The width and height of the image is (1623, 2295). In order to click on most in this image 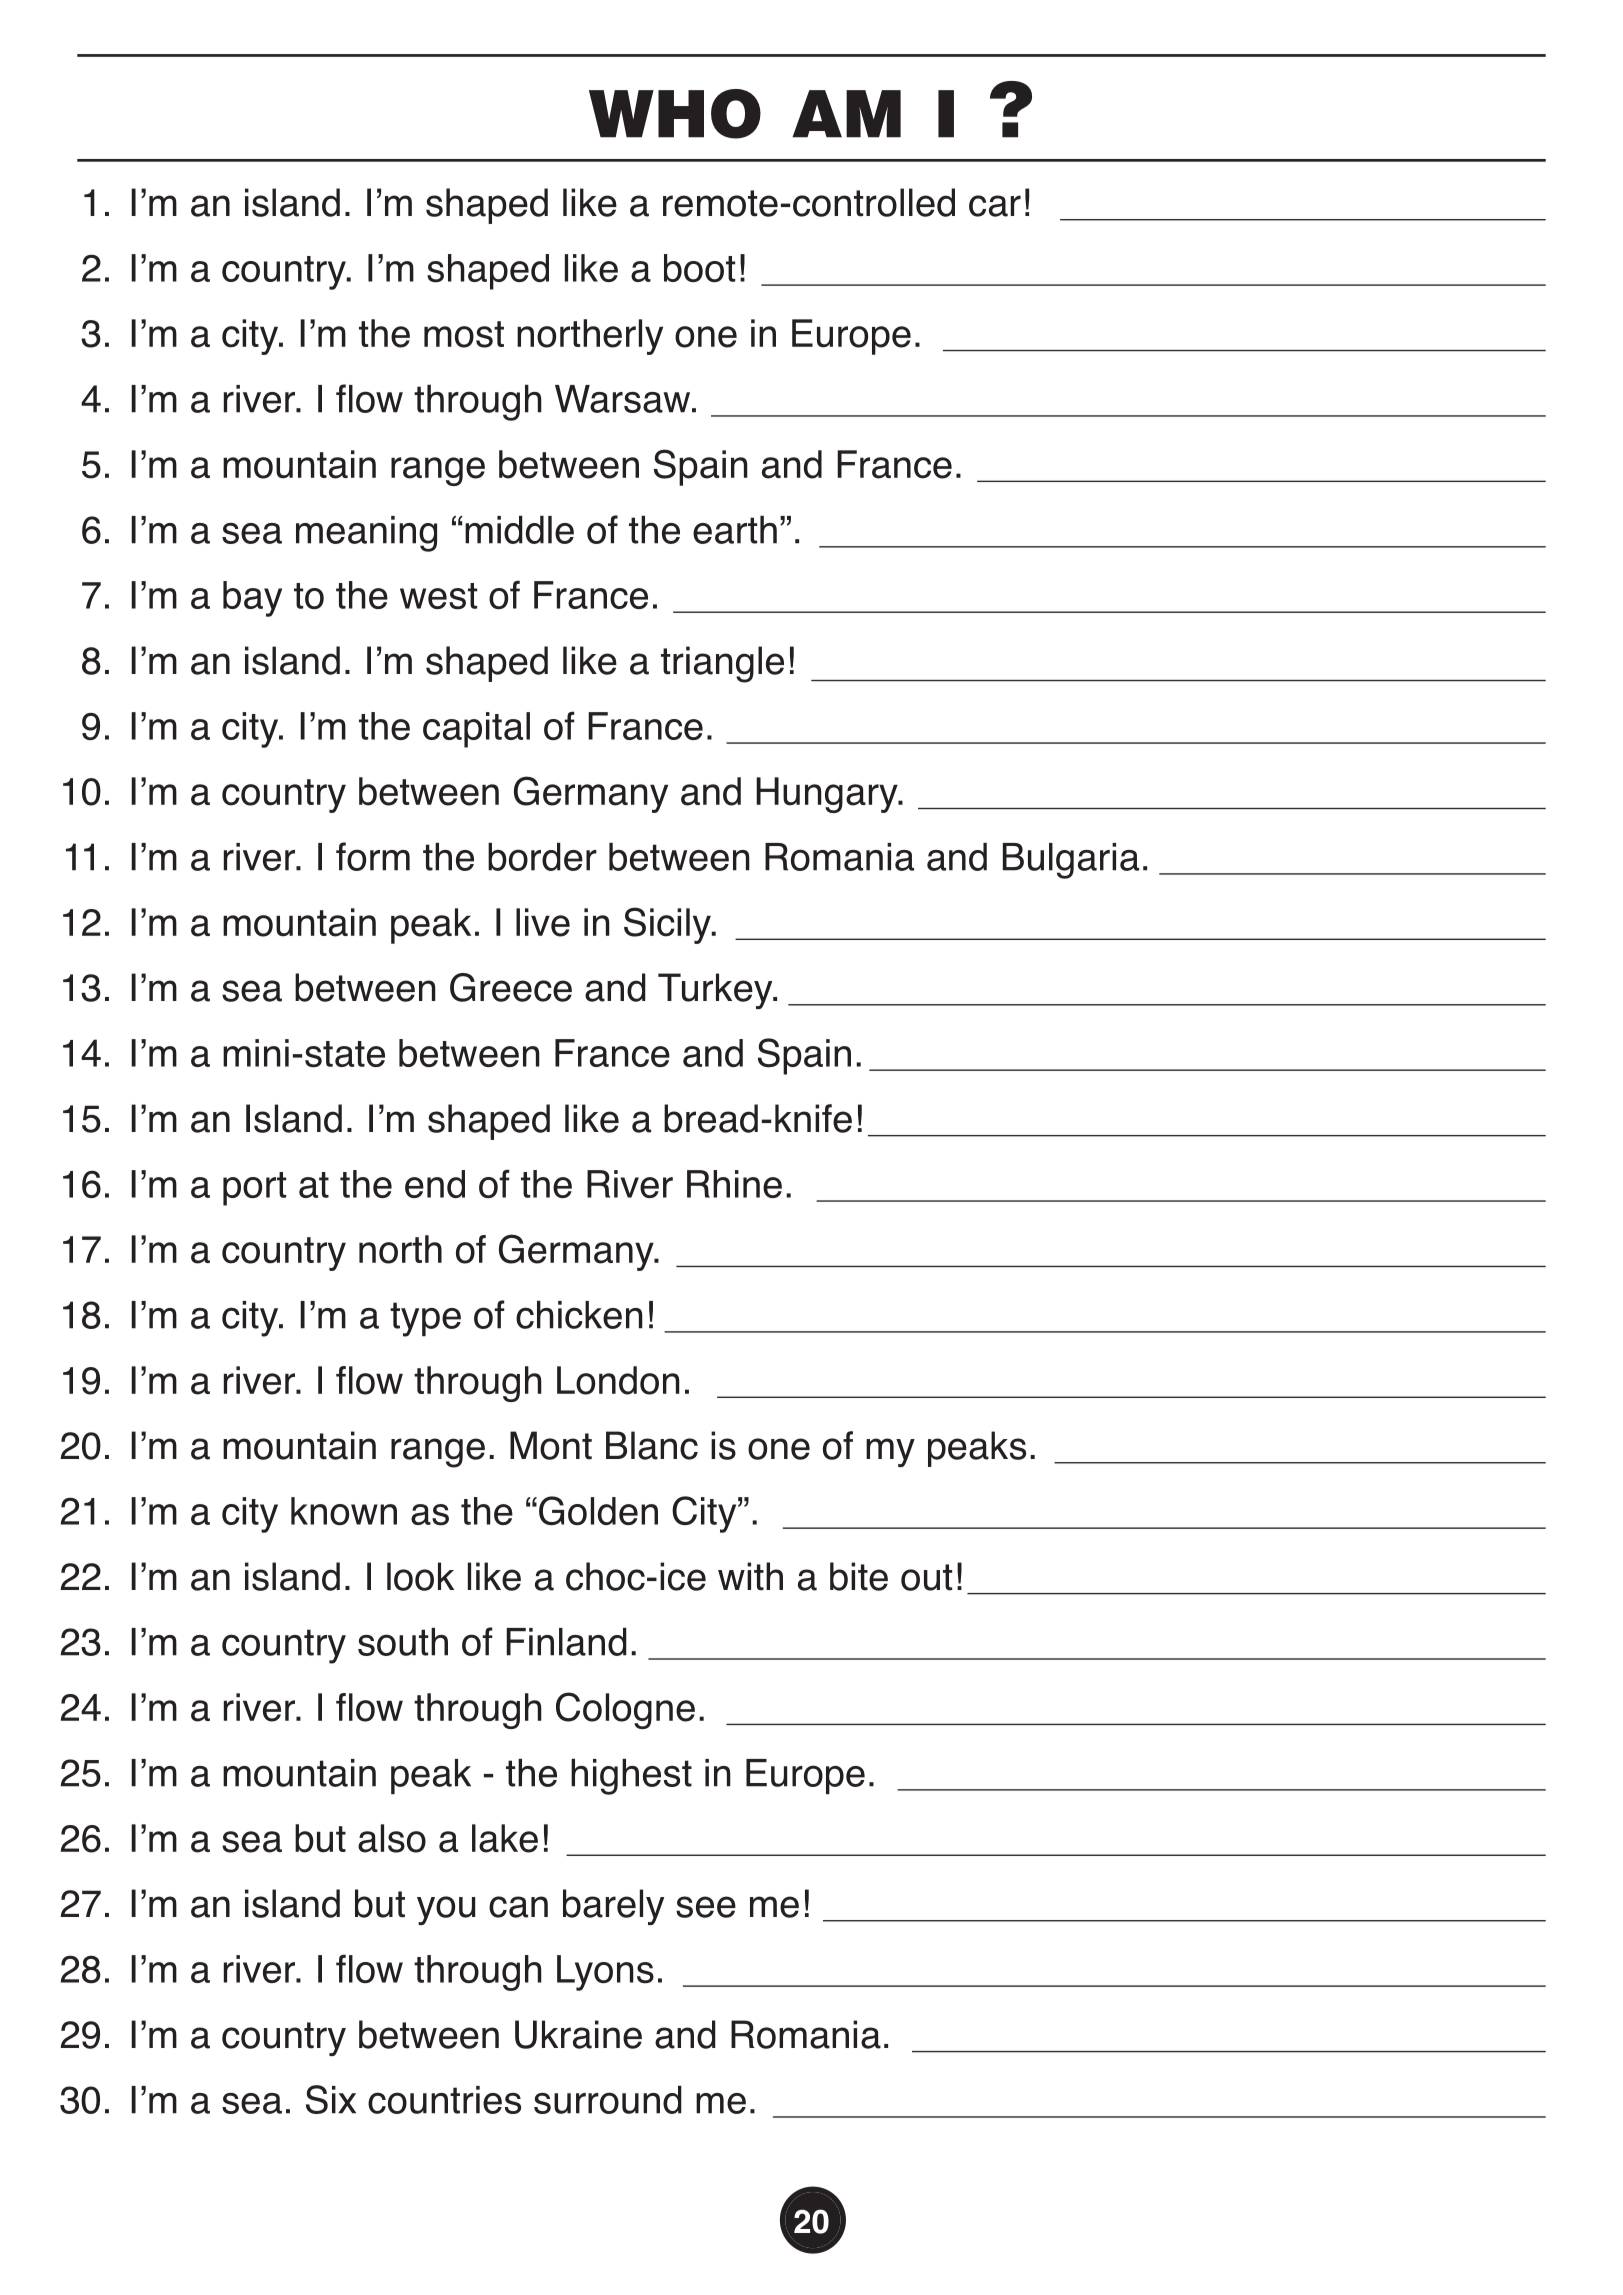, I will do `click(464, 334)`.
